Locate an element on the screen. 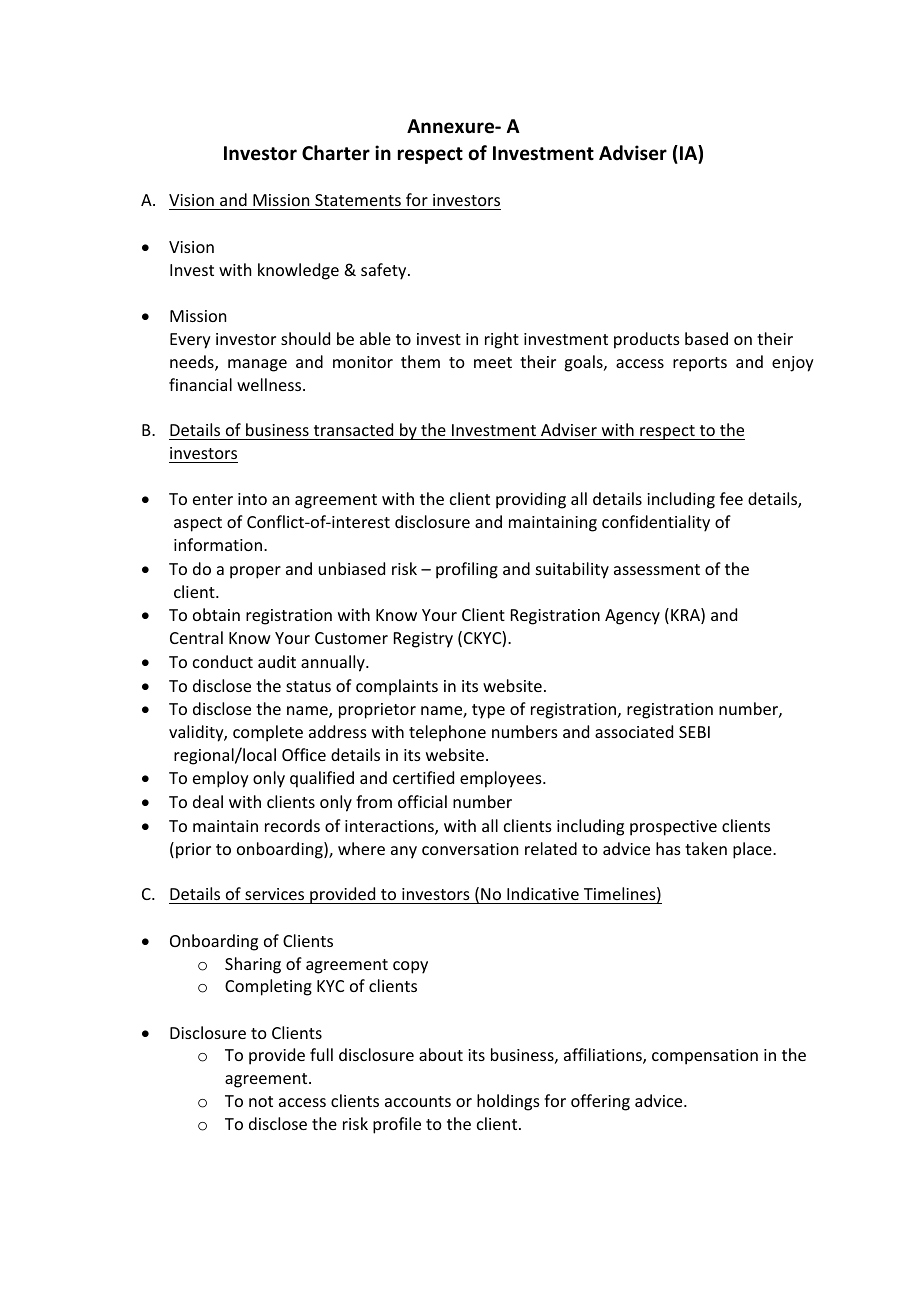 The image size is (924, 1308). Statements is located at coordinates (358, 202).
